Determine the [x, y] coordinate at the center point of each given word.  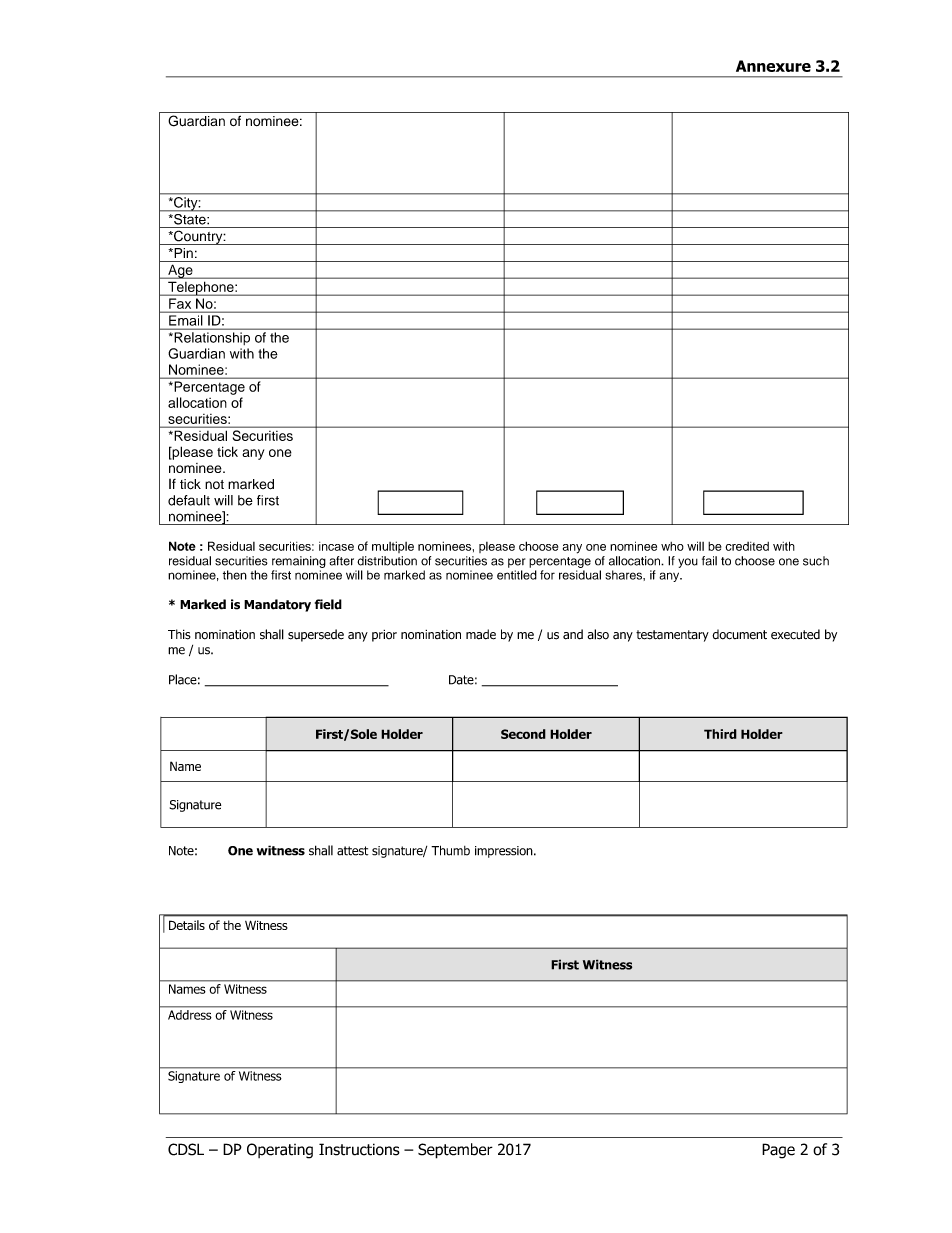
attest [352, 851]
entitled [517, 575]
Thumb [450, 850]
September [455, 1151]
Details [187, 925]
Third [720, 734]
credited [747, 546]
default [189, 500]
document [739, 634]
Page [778, 1151]
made [481, 634]
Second [523, 734]
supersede [316, 635]
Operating [280, 1151]
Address [189, 1015]
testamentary [672, 636]
